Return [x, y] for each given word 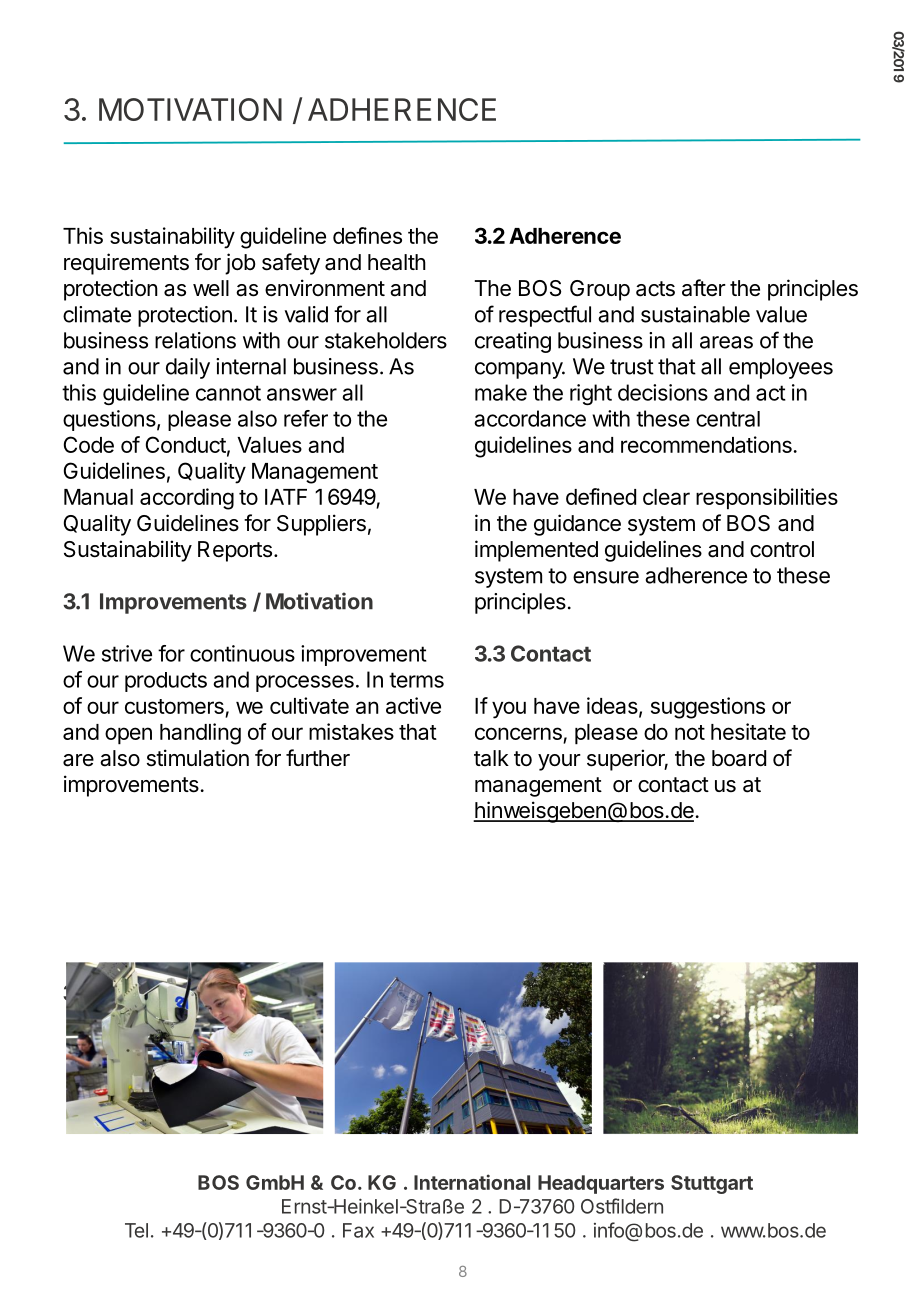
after [704, 288]
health [397, 262]
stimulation [198, 758]
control [782, 549]
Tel [136, 1230]
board [739, 758]
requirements [126, 264]
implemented [536, 551]
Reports [235, 551]
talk [491, 758]
